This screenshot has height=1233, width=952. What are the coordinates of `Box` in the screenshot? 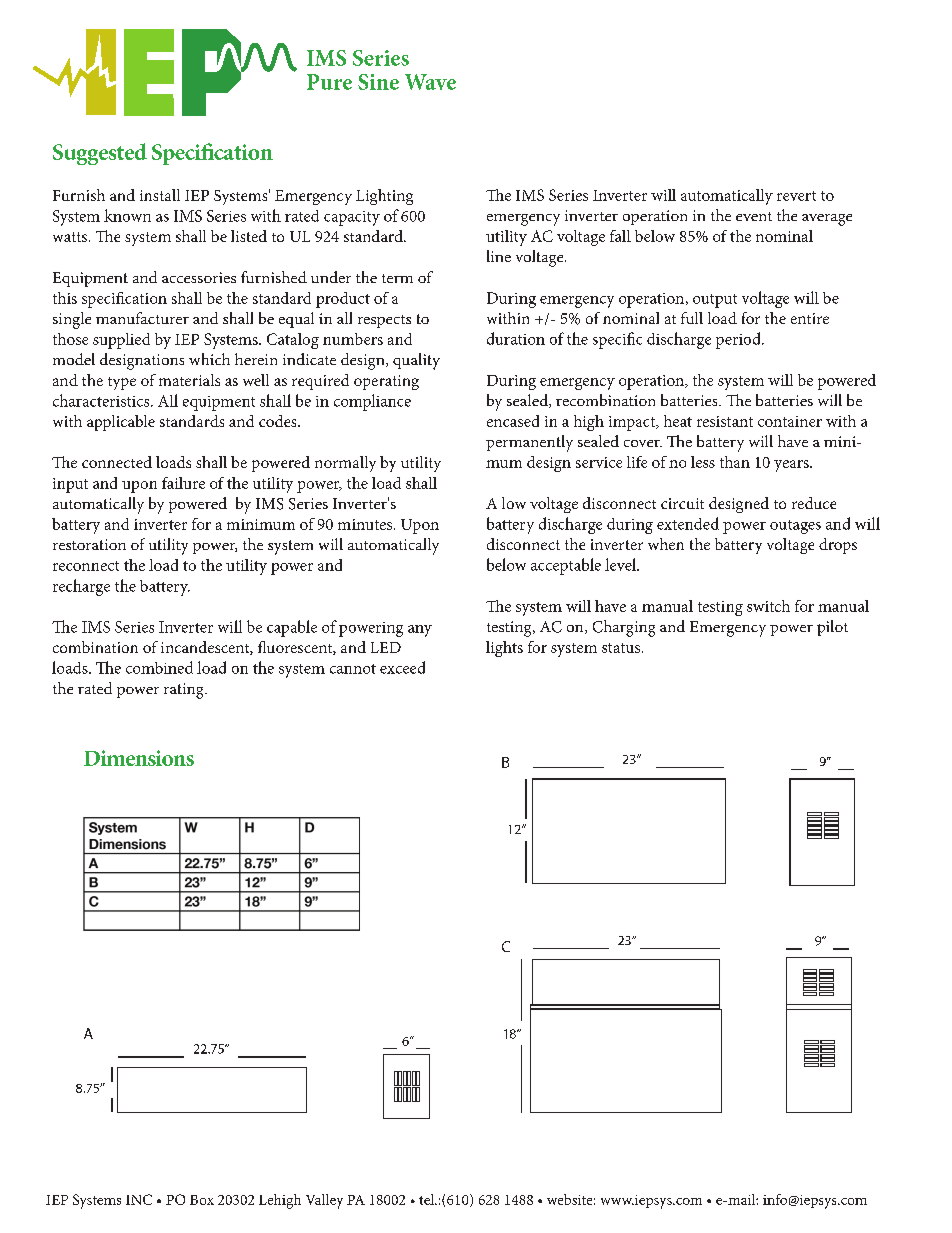 It's located at (202, 1200).
